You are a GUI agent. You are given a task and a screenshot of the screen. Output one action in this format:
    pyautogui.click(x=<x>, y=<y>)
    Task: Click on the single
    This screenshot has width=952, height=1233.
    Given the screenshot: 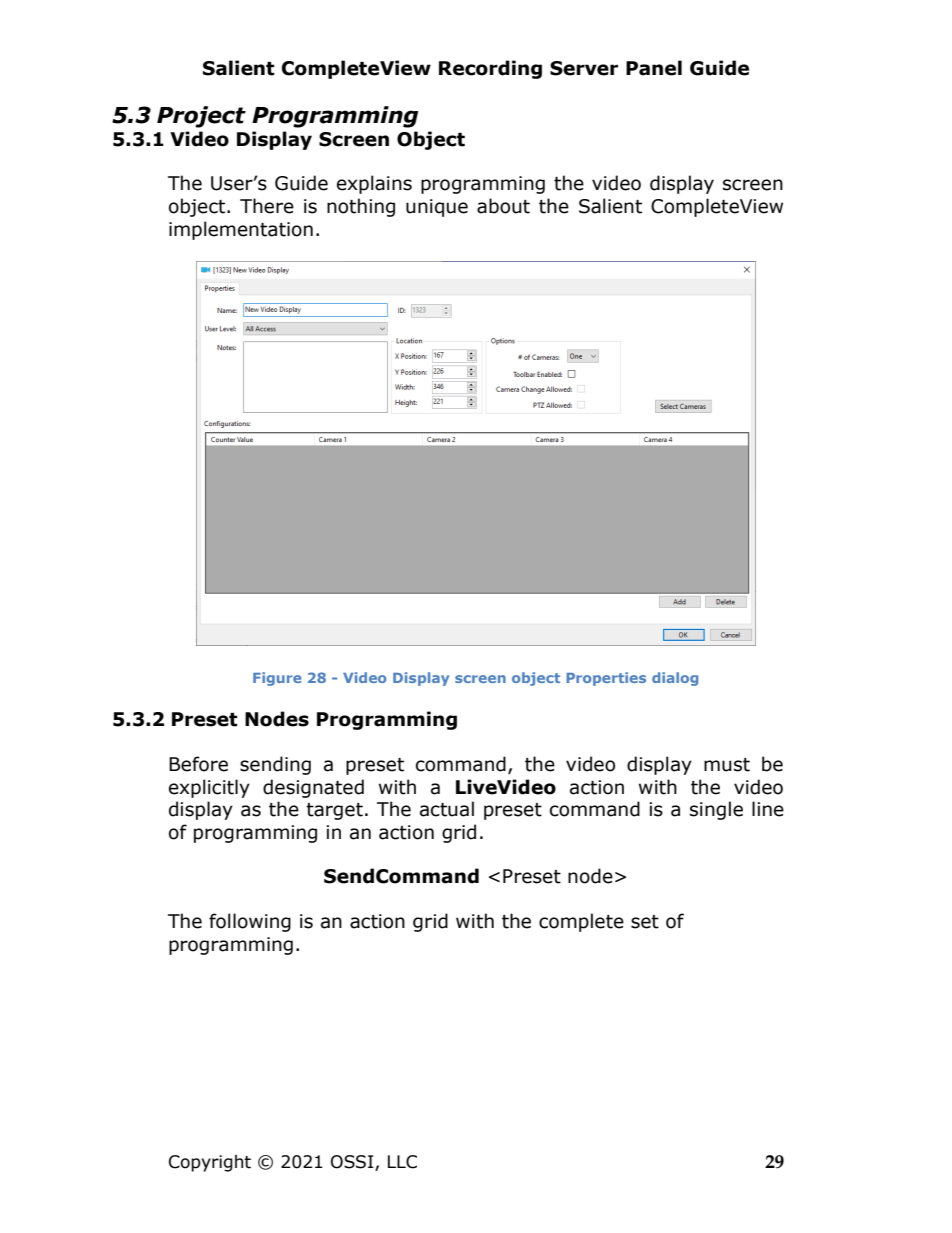 What is the action you would take?
    pyautogui.click(x=716, y=810)
